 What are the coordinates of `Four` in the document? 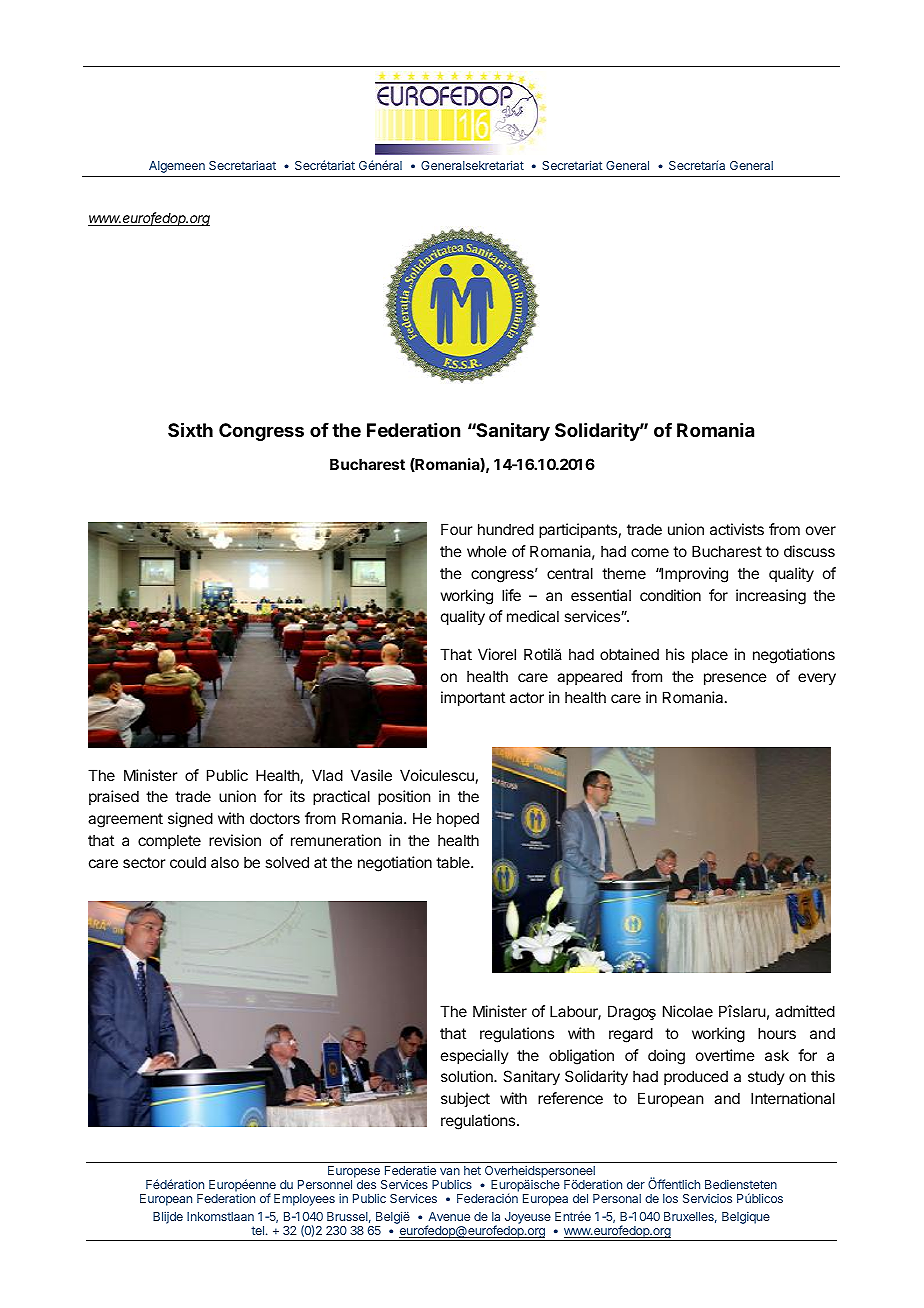 It's located at (456, 529).
